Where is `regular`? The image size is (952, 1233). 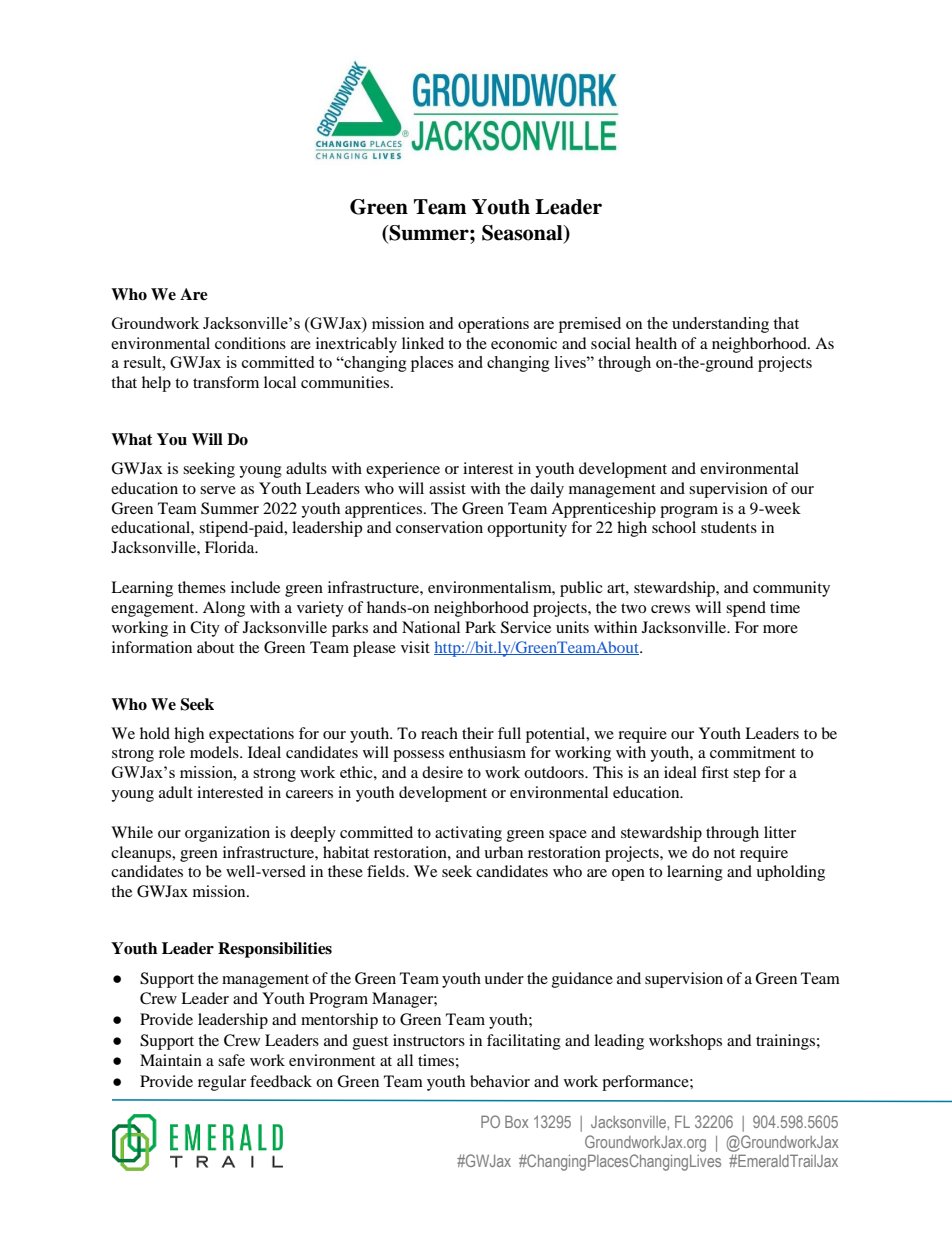 regular is located at coordinates (222, 1083).
